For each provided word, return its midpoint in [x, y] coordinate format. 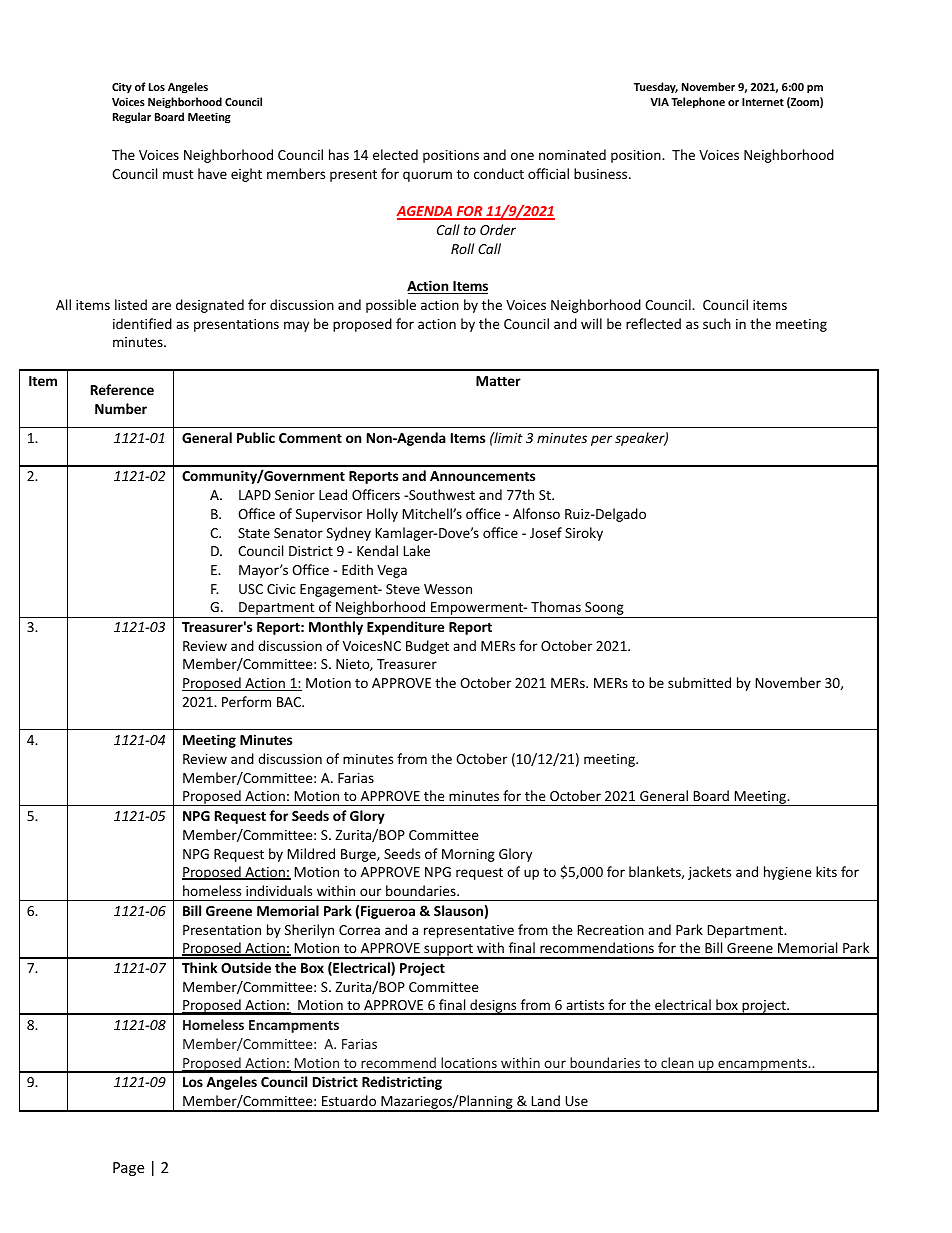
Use [576, 1101]
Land [546, 1100]
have [212, 173]
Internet [763, 102]
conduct [499, 173]
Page [128, 1169]
